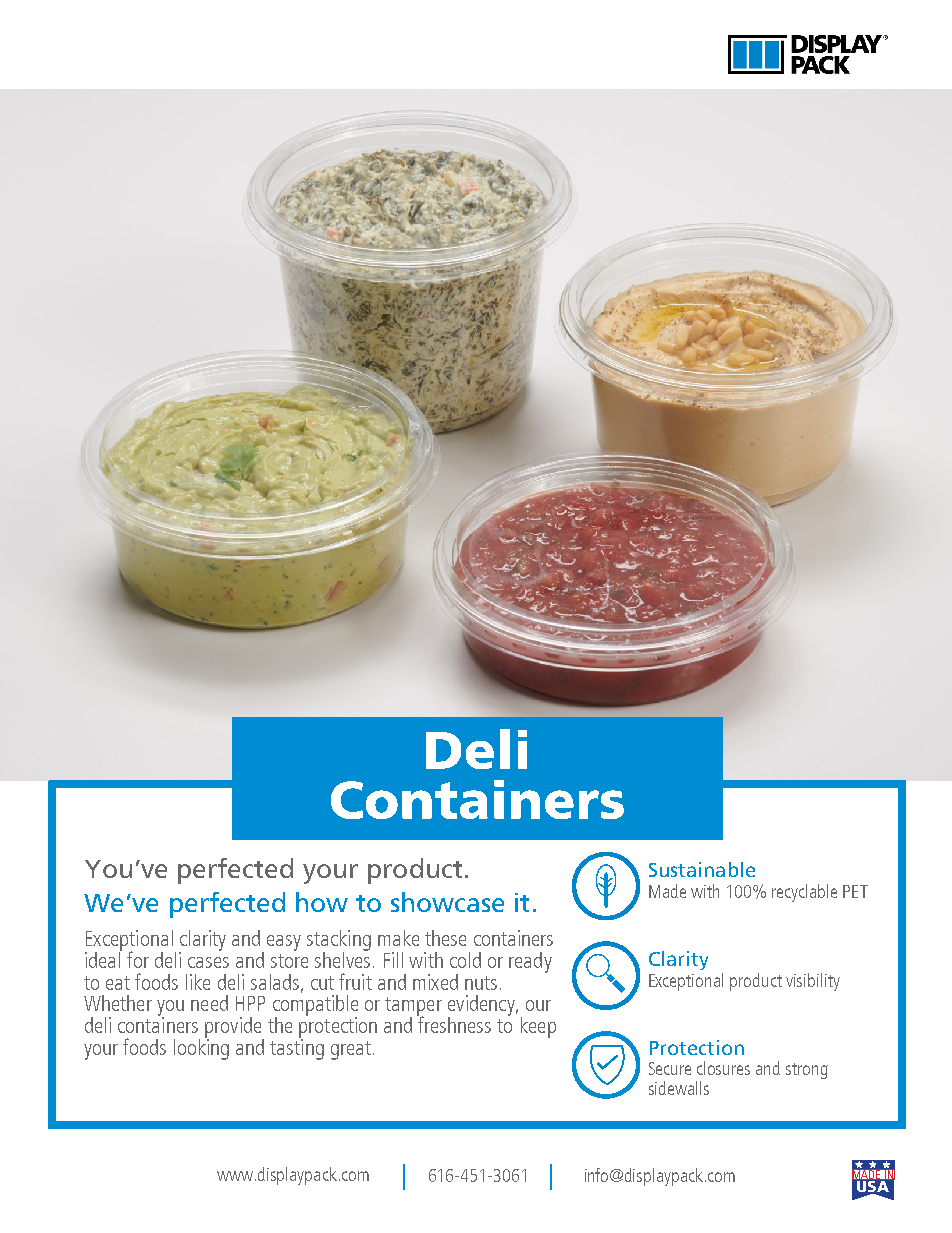 The image size is (952, 1233). What do you see at coordinates (538, 1027) in the document?
I see `keep` at bounding box center [538, 1027].
